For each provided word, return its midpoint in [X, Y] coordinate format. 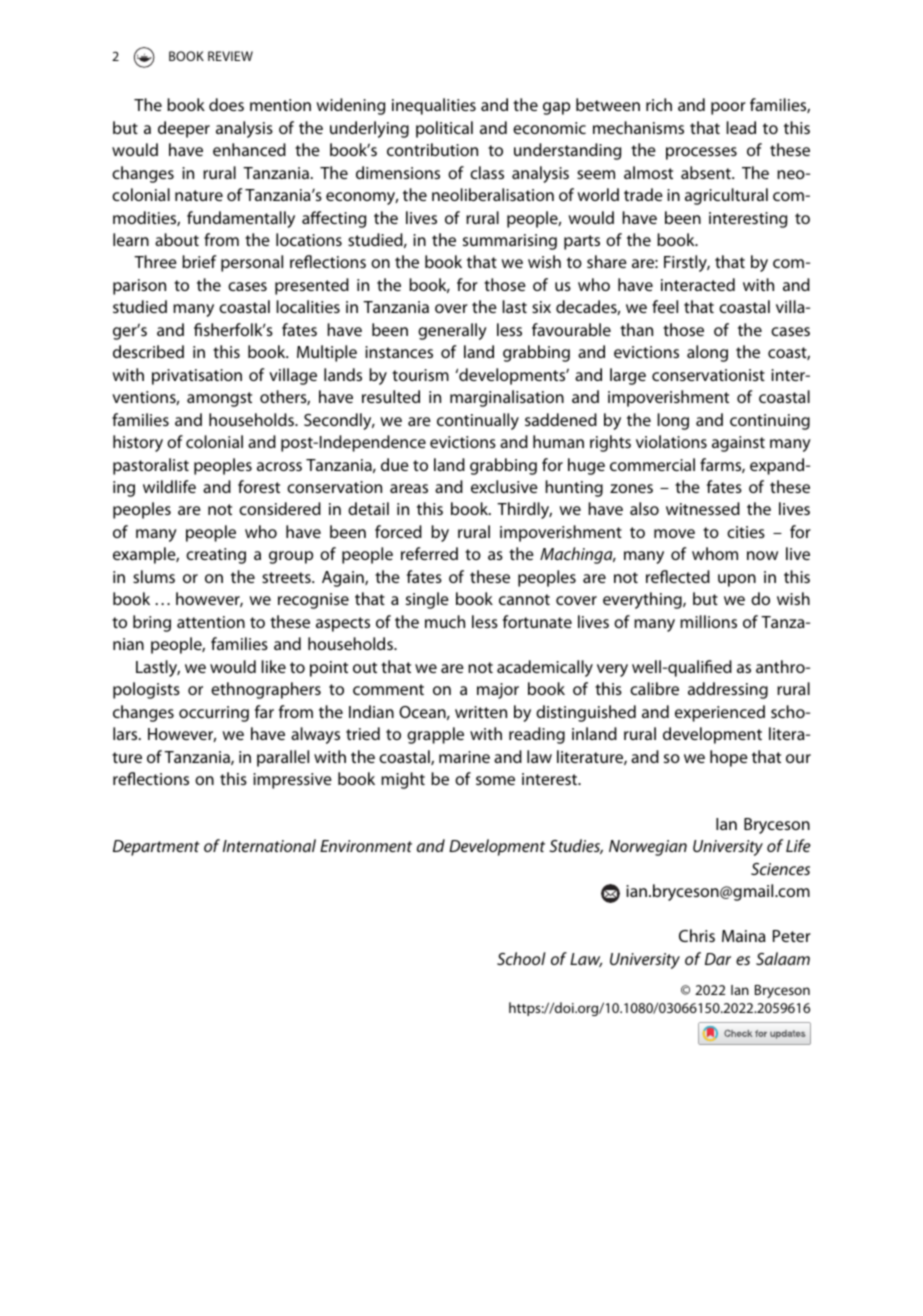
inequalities [434, 106]
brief [199, 261]
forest [259, 486]
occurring [214, 714]
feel [665, 306]
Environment [366, 846]
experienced [720, 713]
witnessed [703, 508]
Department [156, 848]
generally [452, 331]
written [481, 712]
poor [728, 108]
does [226, 104]
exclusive [504, 486]
